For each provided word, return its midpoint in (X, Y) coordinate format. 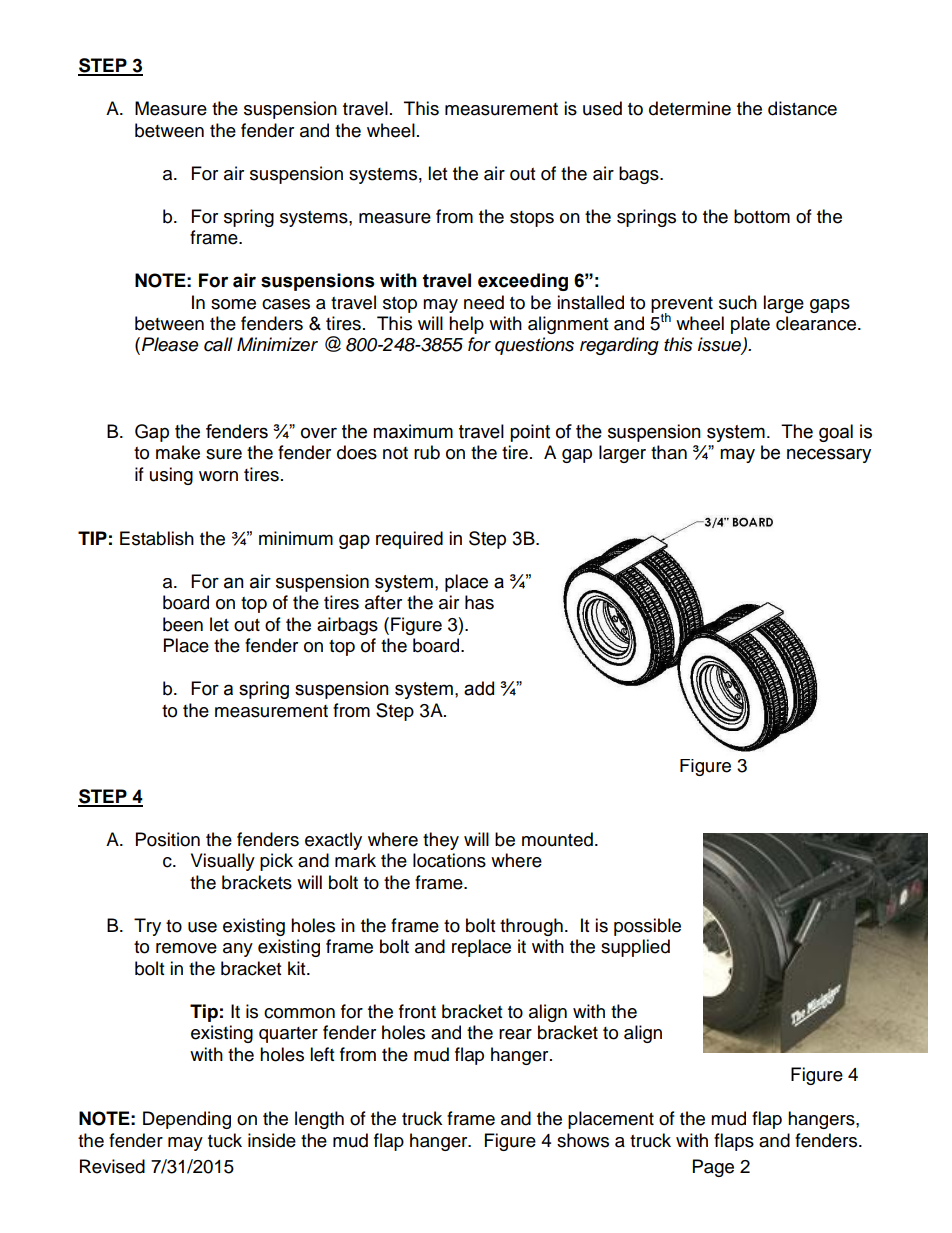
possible (647, 927)
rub (427, 452)
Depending (187, 1120)
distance (802, 108)
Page (713, 1168)
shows (583, 1140)
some (233, 304)
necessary (829, 455)
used (602, 108)
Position (168, 839)
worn (218, 476)
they (441, 841)
